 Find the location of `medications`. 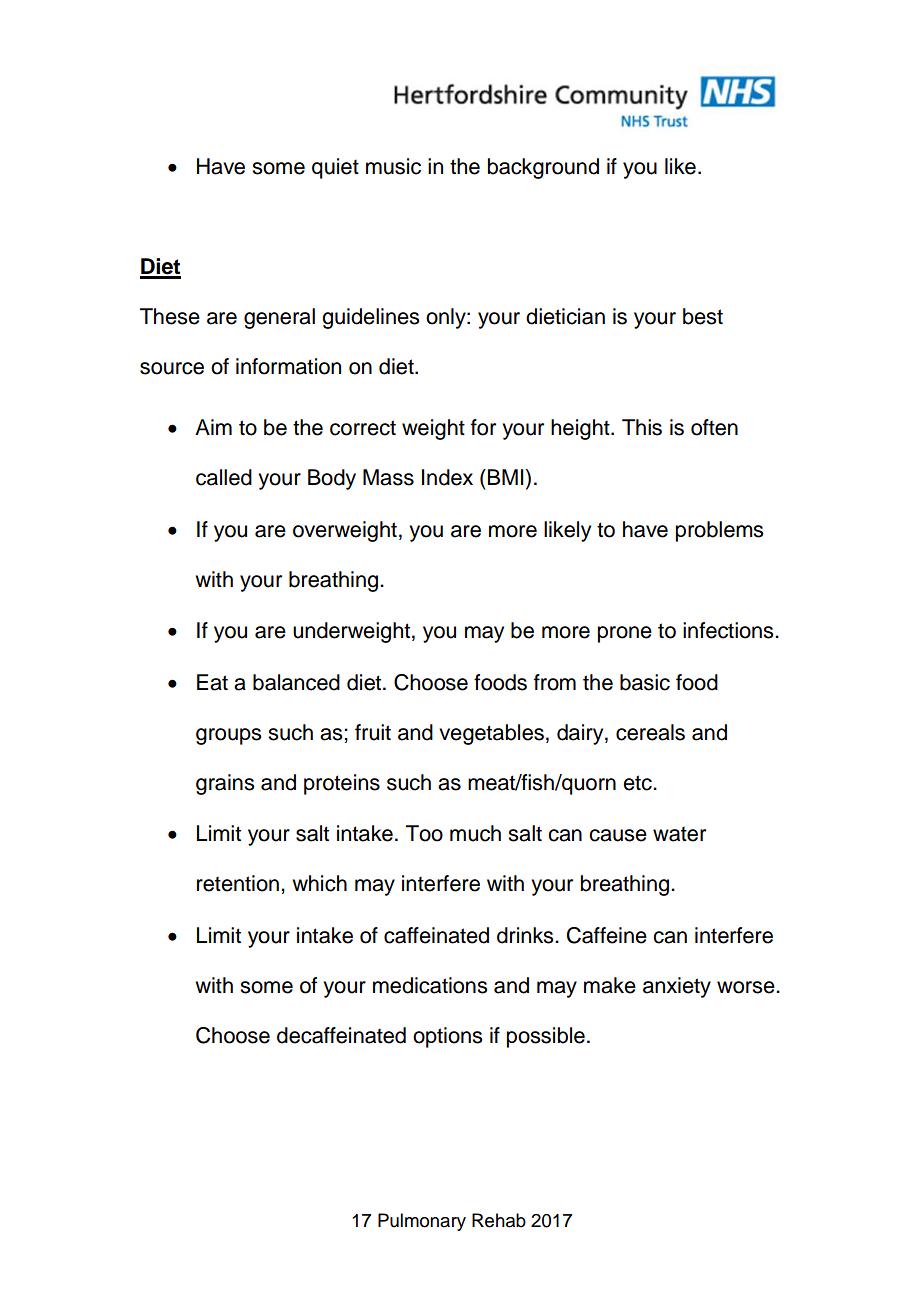

medications is located at coordinates (430, 985).
